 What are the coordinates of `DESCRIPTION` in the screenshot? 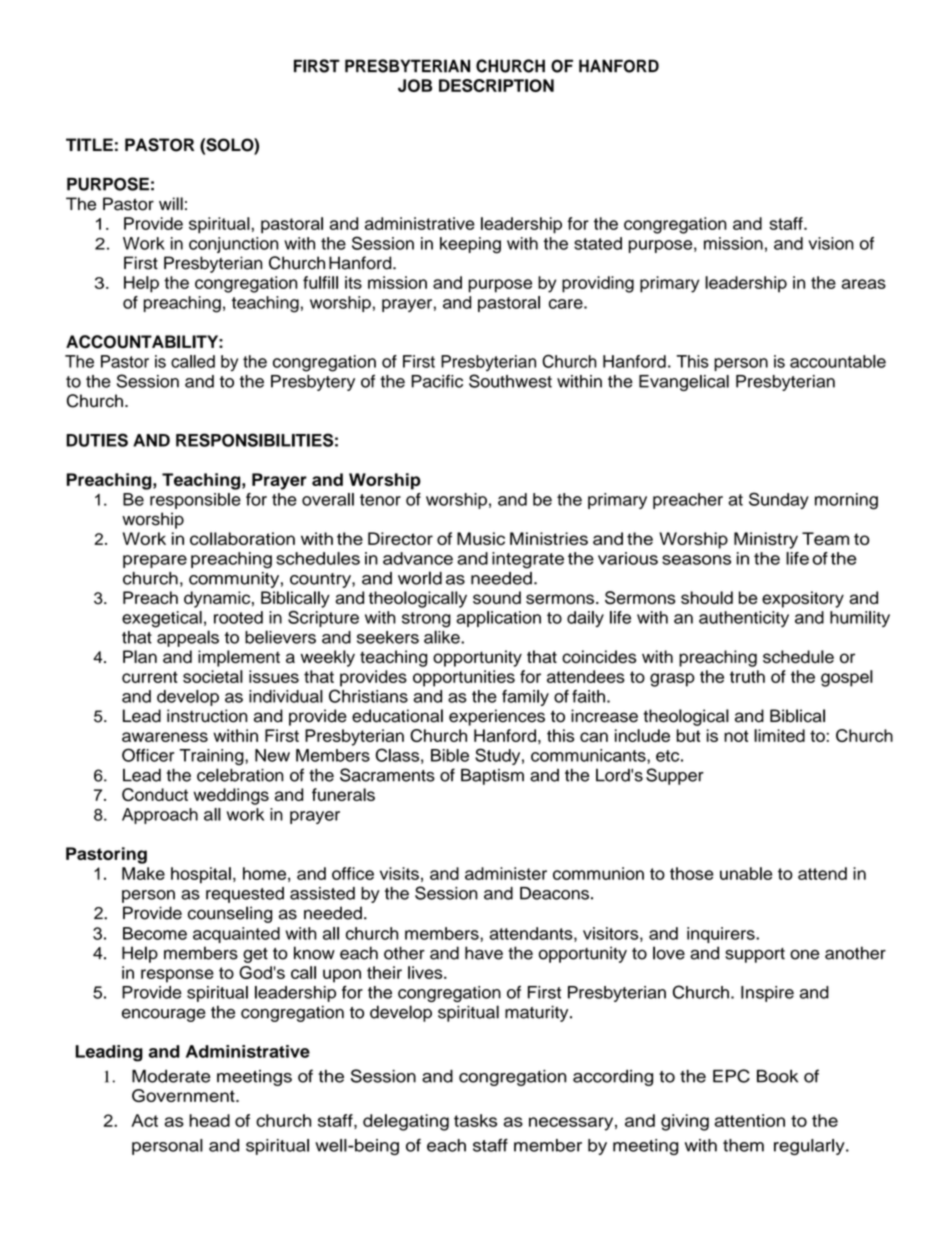 It's located at (496, 85).
